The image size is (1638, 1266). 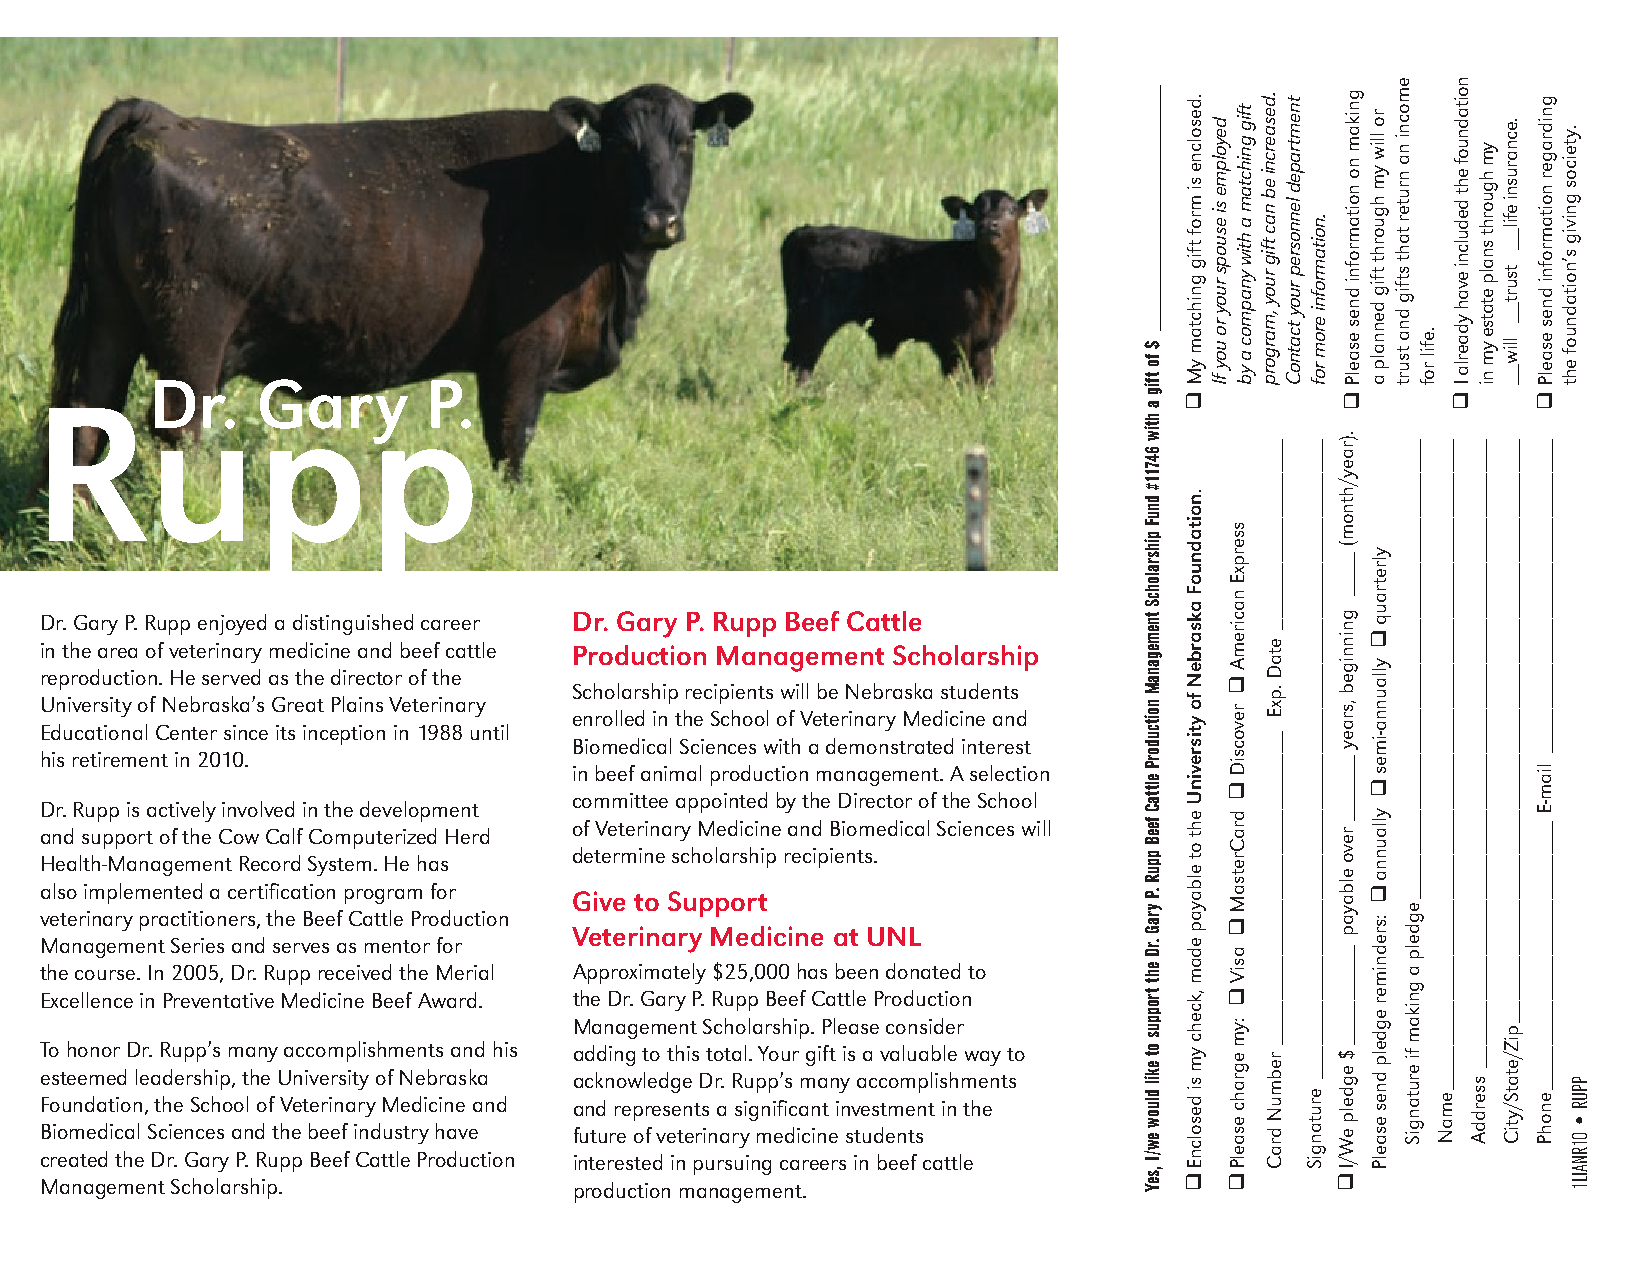 What do you see at coordinates (120, 759) in the image?
I see `retirement` at bounding box center [120, 759].
